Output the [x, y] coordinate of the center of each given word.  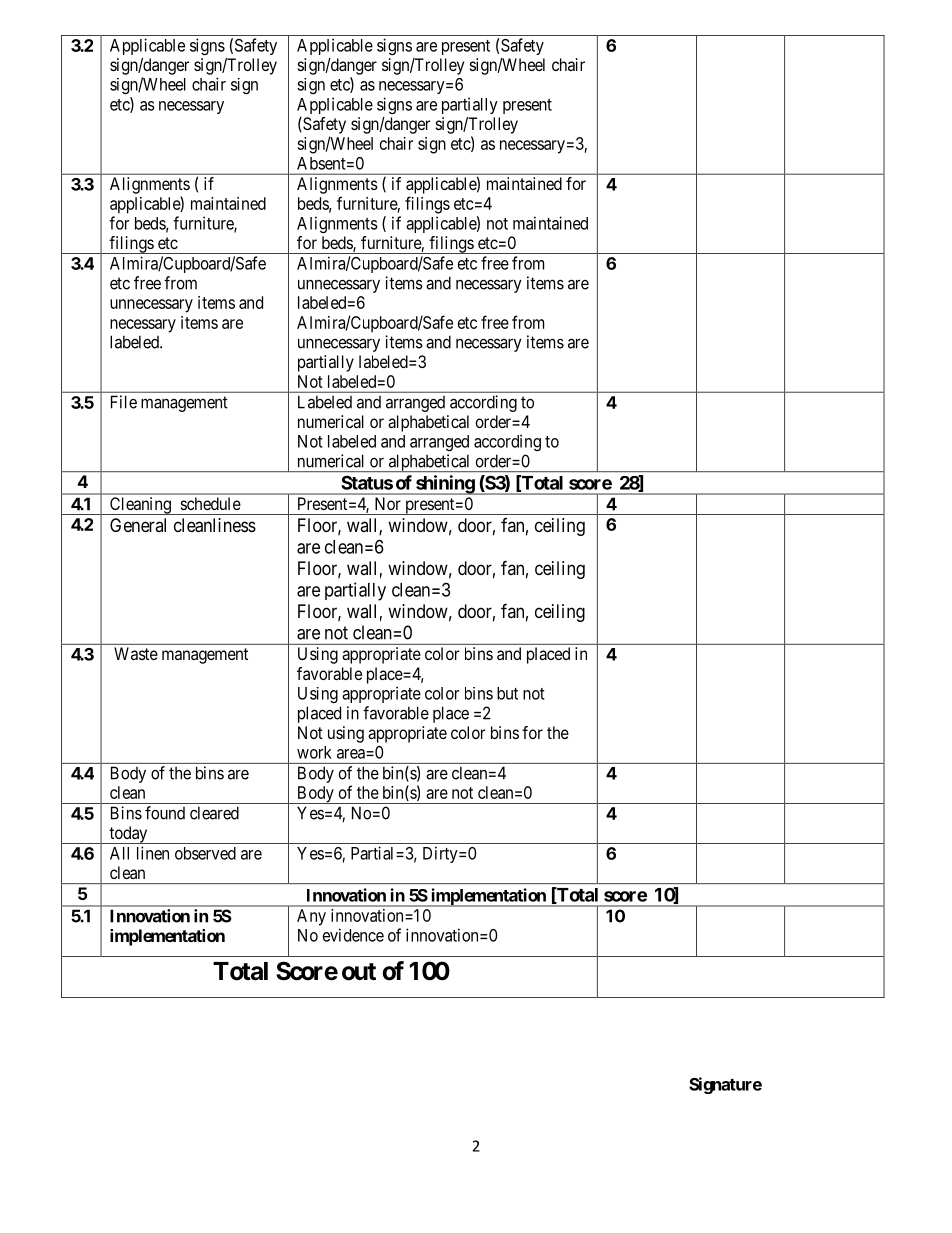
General [138, 525]
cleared [214, 813]
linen [153, 853]
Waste [136, 653]
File [124, 402]
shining [445, 485]
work [314, 752]
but [507, 693]
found [165, 813]
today [128, 835]
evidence [353, 935]
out [359, 972]
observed [205, 853]
